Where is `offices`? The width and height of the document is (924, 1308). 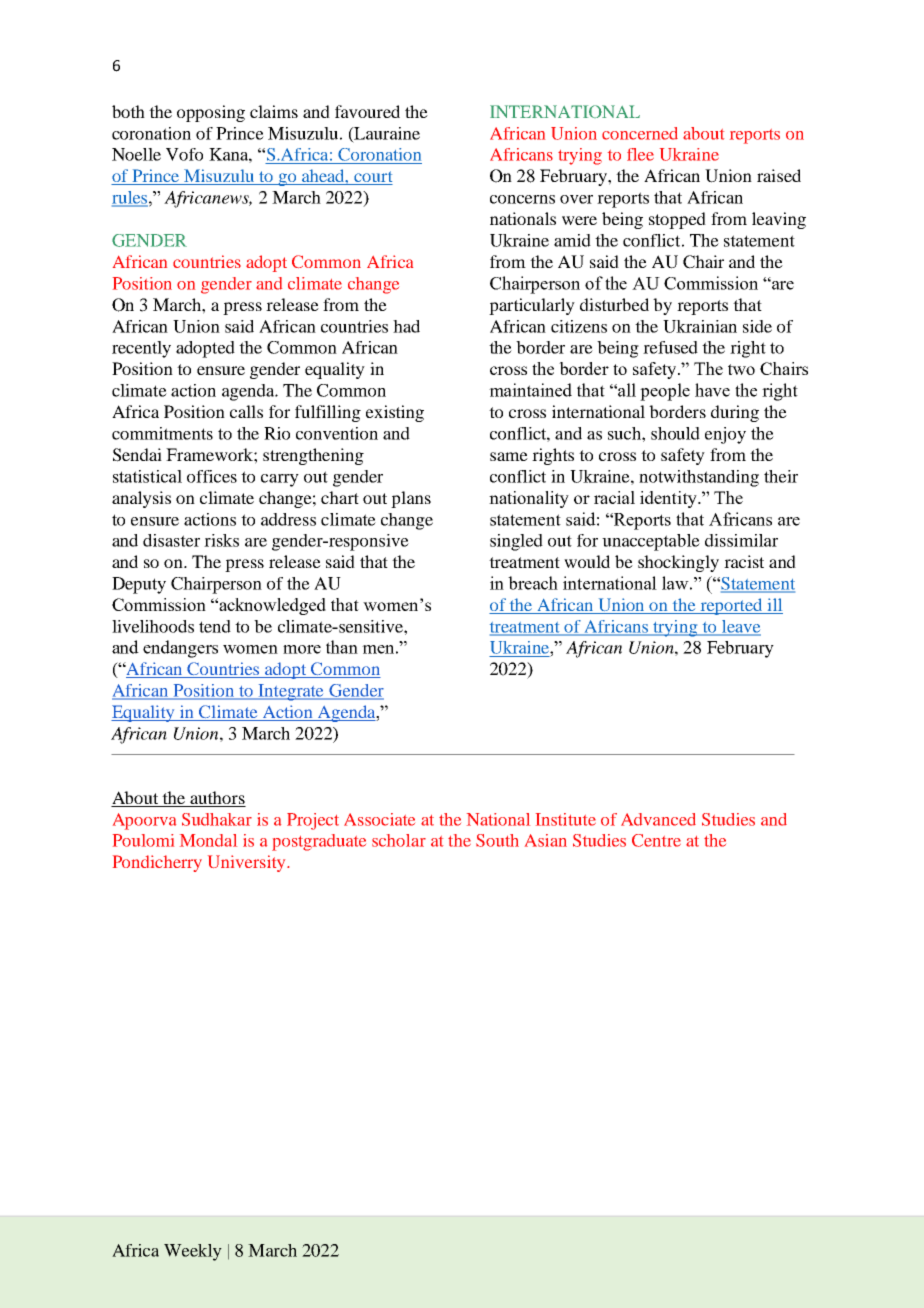
offices is located at coordinates (212, 476).
